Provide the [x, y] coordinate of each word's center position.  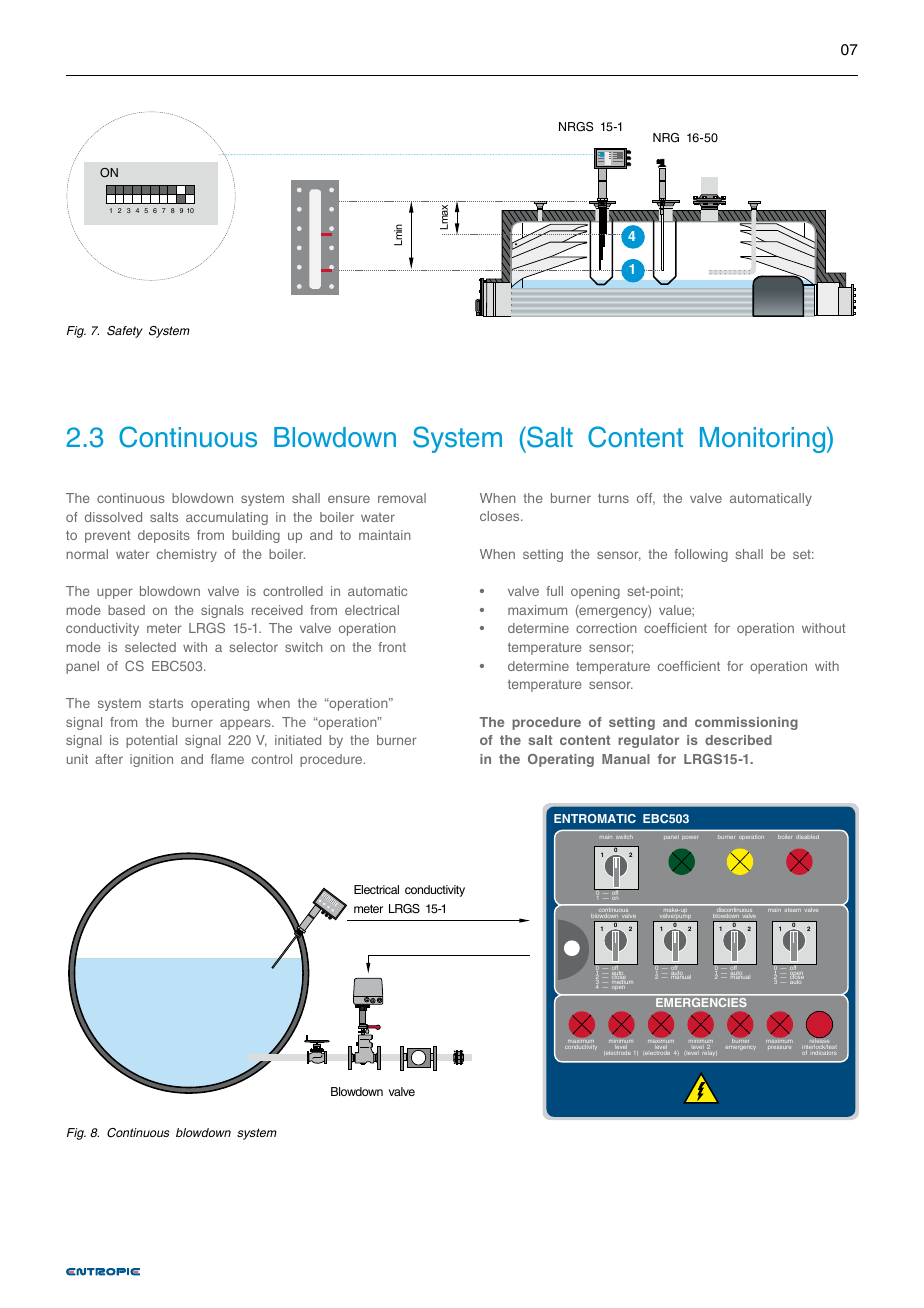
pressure [779, 1047]
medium [622, 982]
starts [166, 703]
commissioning [746, 723]
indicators [824, 1053]
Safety [125, 332]
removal [402, 498]
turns [613, 498]
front [392, 647]
